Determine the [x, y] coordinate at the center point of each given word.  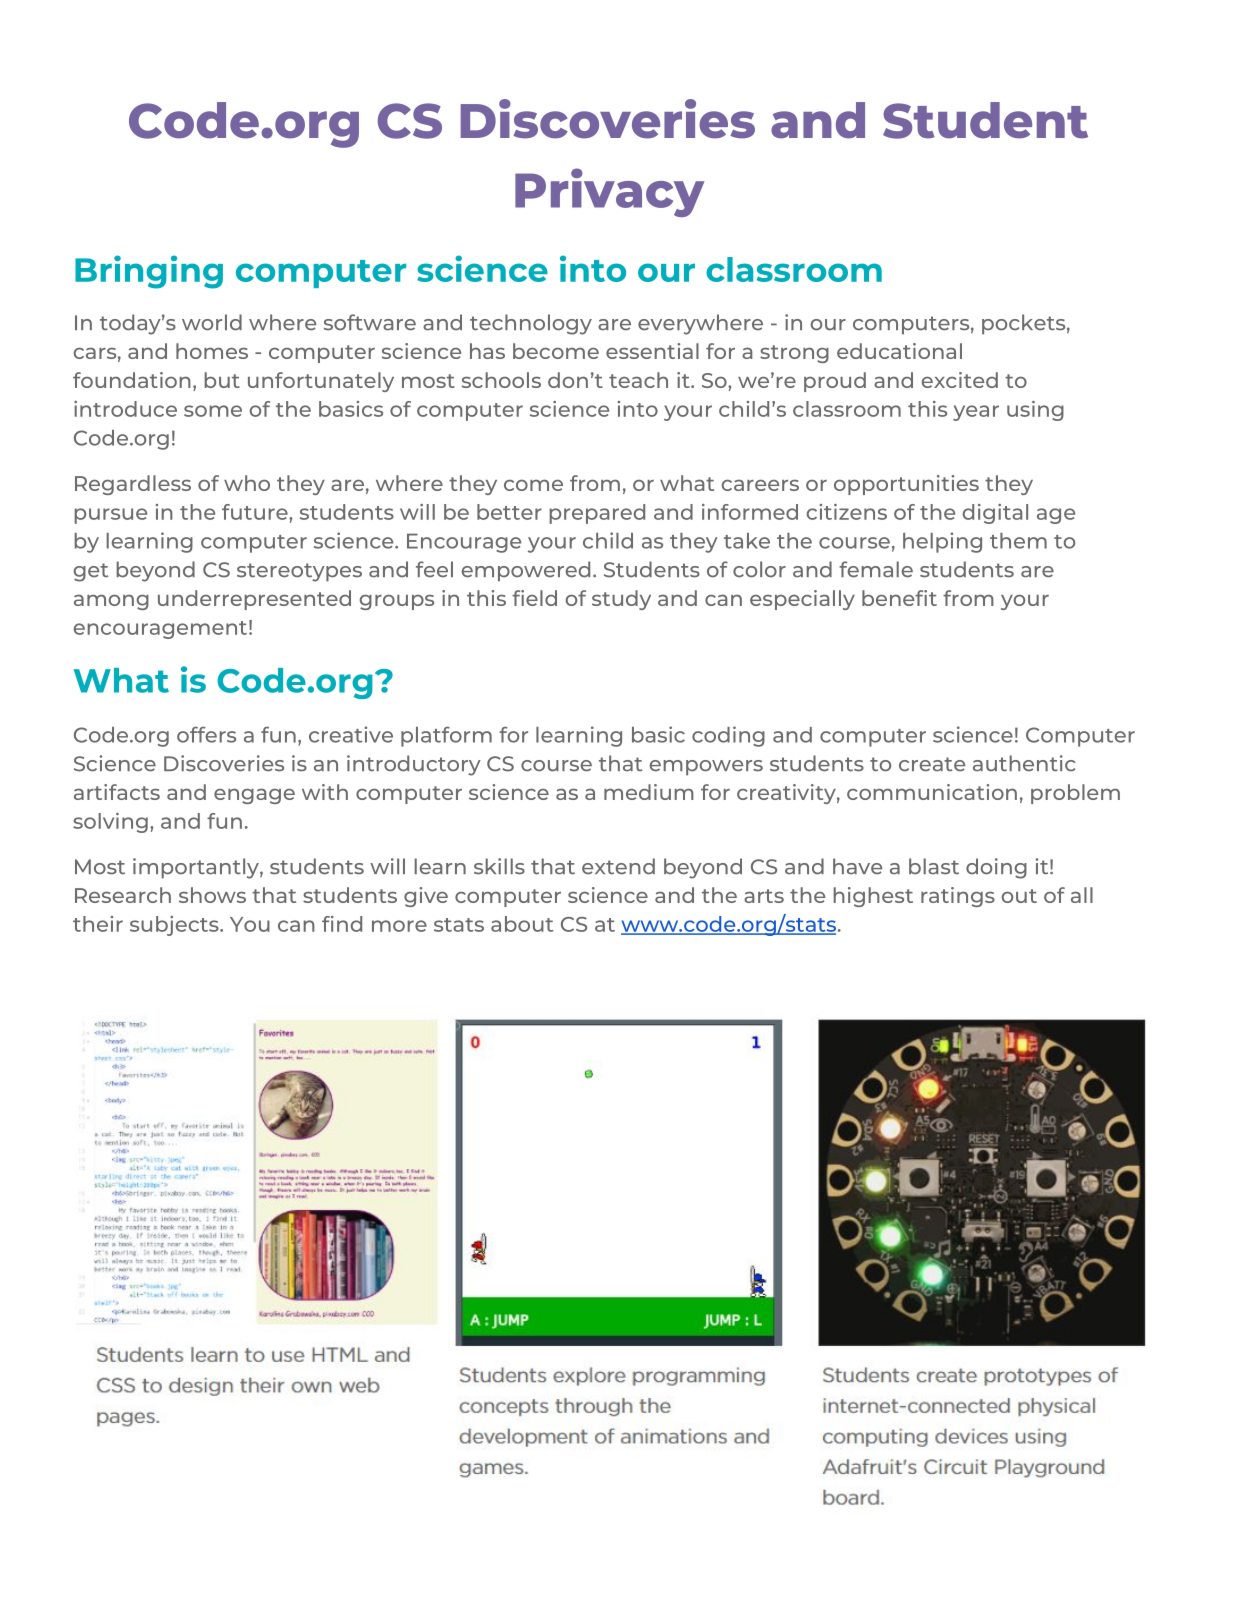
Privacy [609, 192]
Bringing [149, 272]
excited [959, 380]
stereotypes [299, 572]
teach [638, 380]
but [222, 380]
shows [212, 895]
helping [942, 542]
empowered [525, 571]
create [932, 764]
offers [206, 734]
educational [899, 351]
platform [446, 736]
